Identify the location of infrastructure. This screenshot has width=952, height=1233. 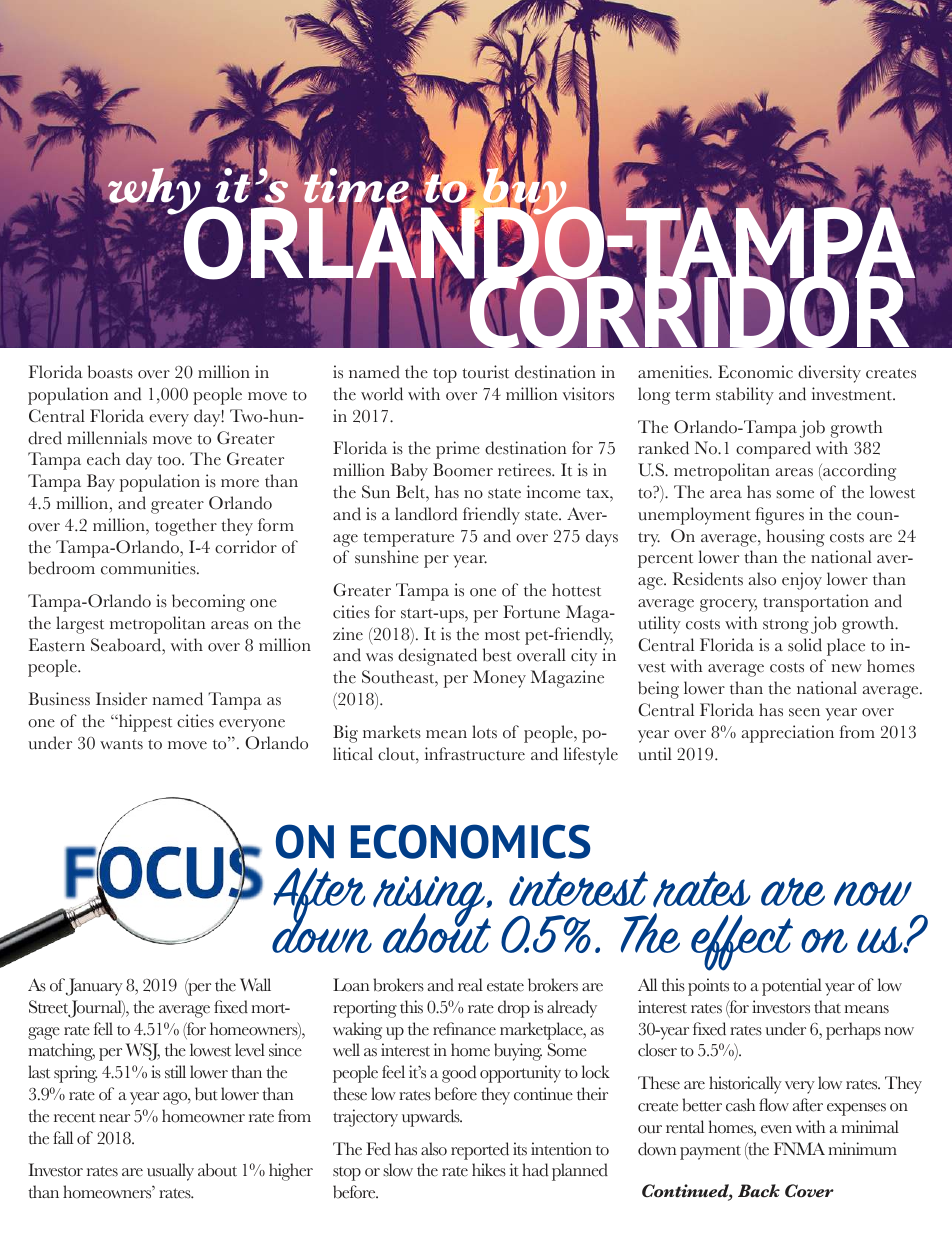
(475, 754).
